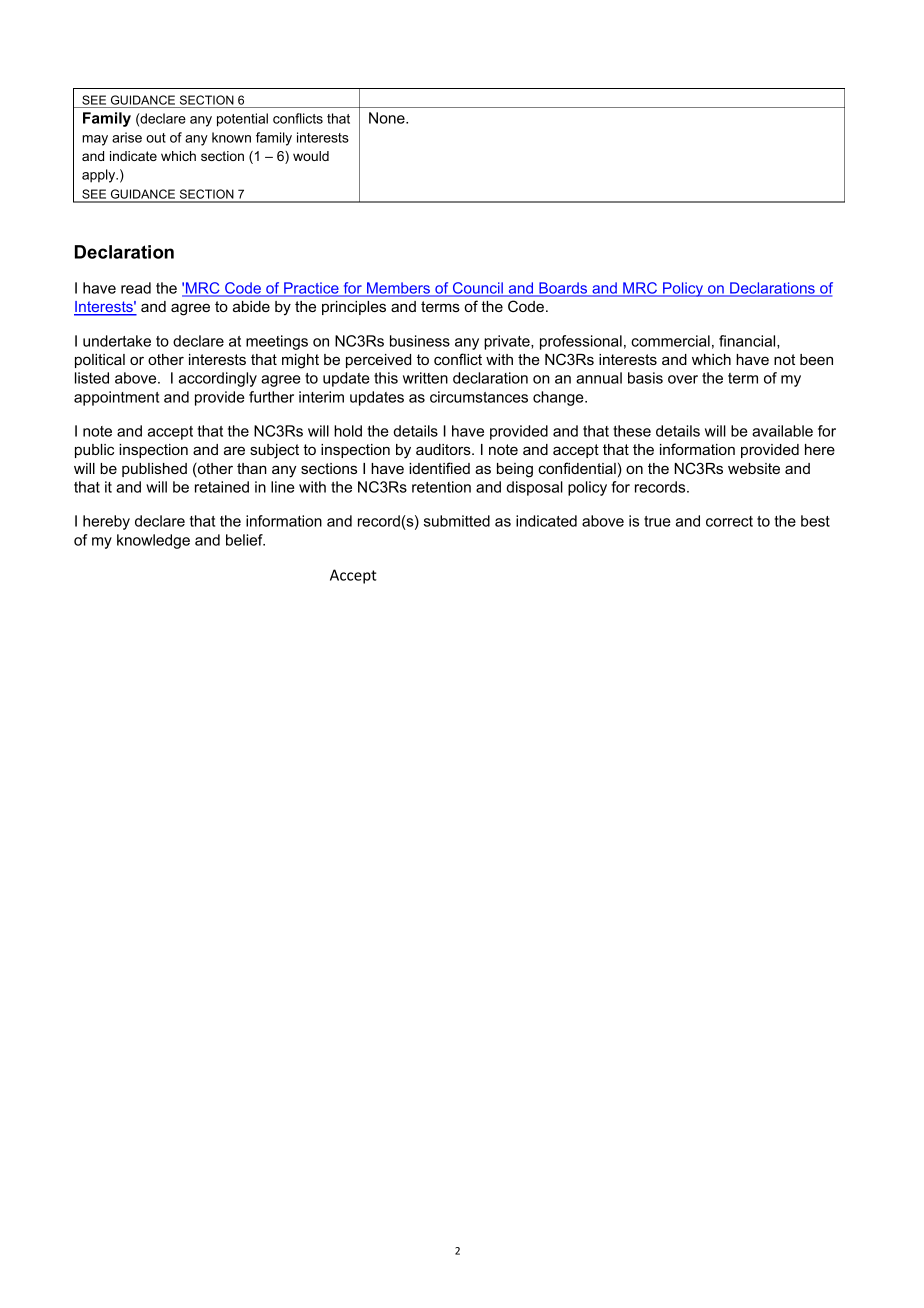 Image resolution: width=924 pixels, height=1308 pixels. What do you see at coordinates (311, 156) in the screenshot?
I see `would` at bounding box center [311, 156].
